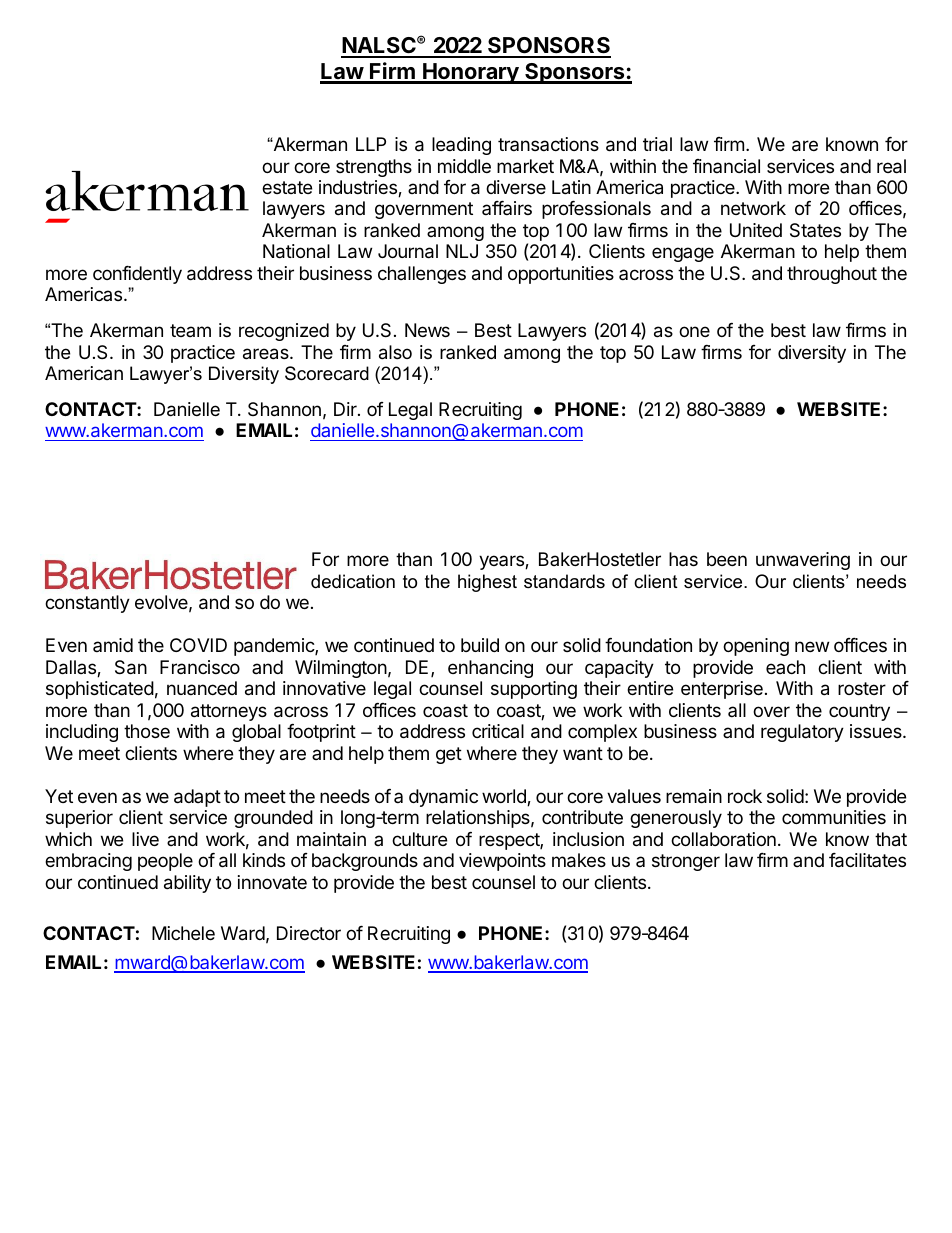 This page has width=952, height=1233. I want to click on regulatory, so click(802, 733).
